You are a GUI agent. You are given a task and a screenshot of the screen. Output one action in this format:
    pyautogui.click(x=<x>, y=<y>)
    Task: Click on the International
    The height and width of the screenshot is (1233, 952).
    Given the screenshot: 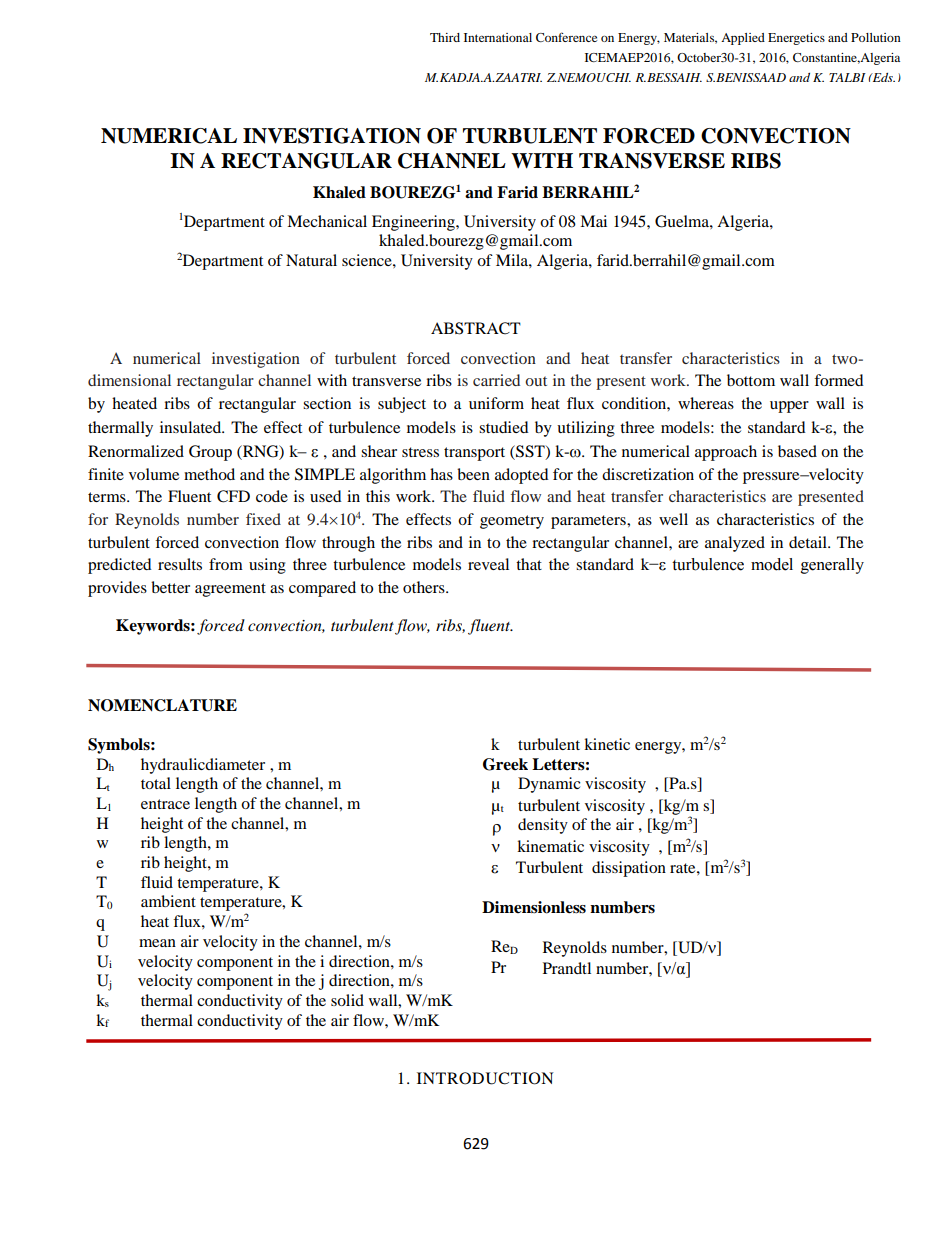 What is the action you would take?
    pyautogui.click(x=498, y=37)
